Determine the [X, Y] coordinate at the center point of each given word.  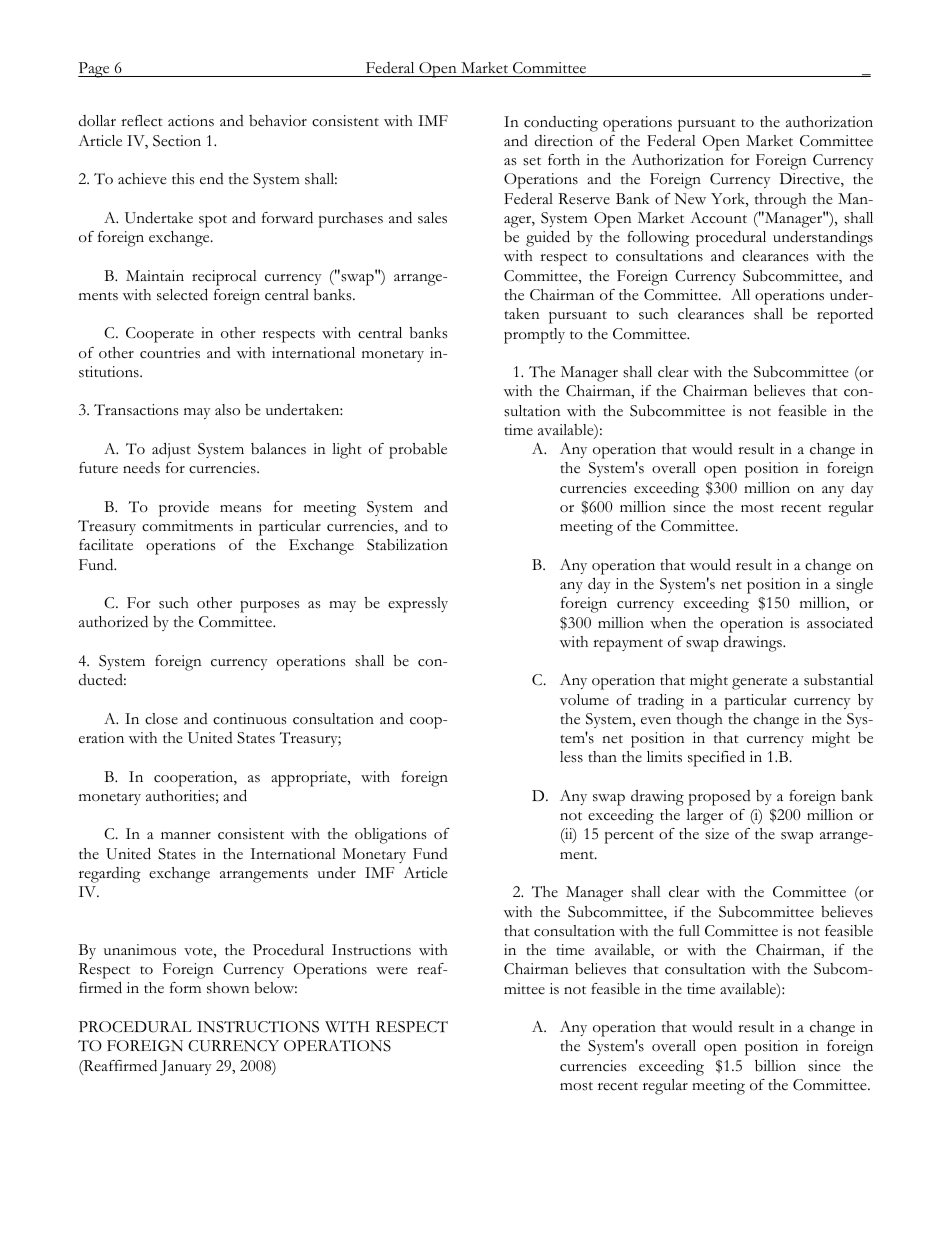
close [161, 719]
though [700, 721]
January [186, 1068]
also [227, 410]
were [392, 971]
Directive [811, 180]
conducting [561, 124]
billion [775, 1065]
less [571, 757]
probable [418, 451]
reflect [142, 121]
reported [845, 316]
